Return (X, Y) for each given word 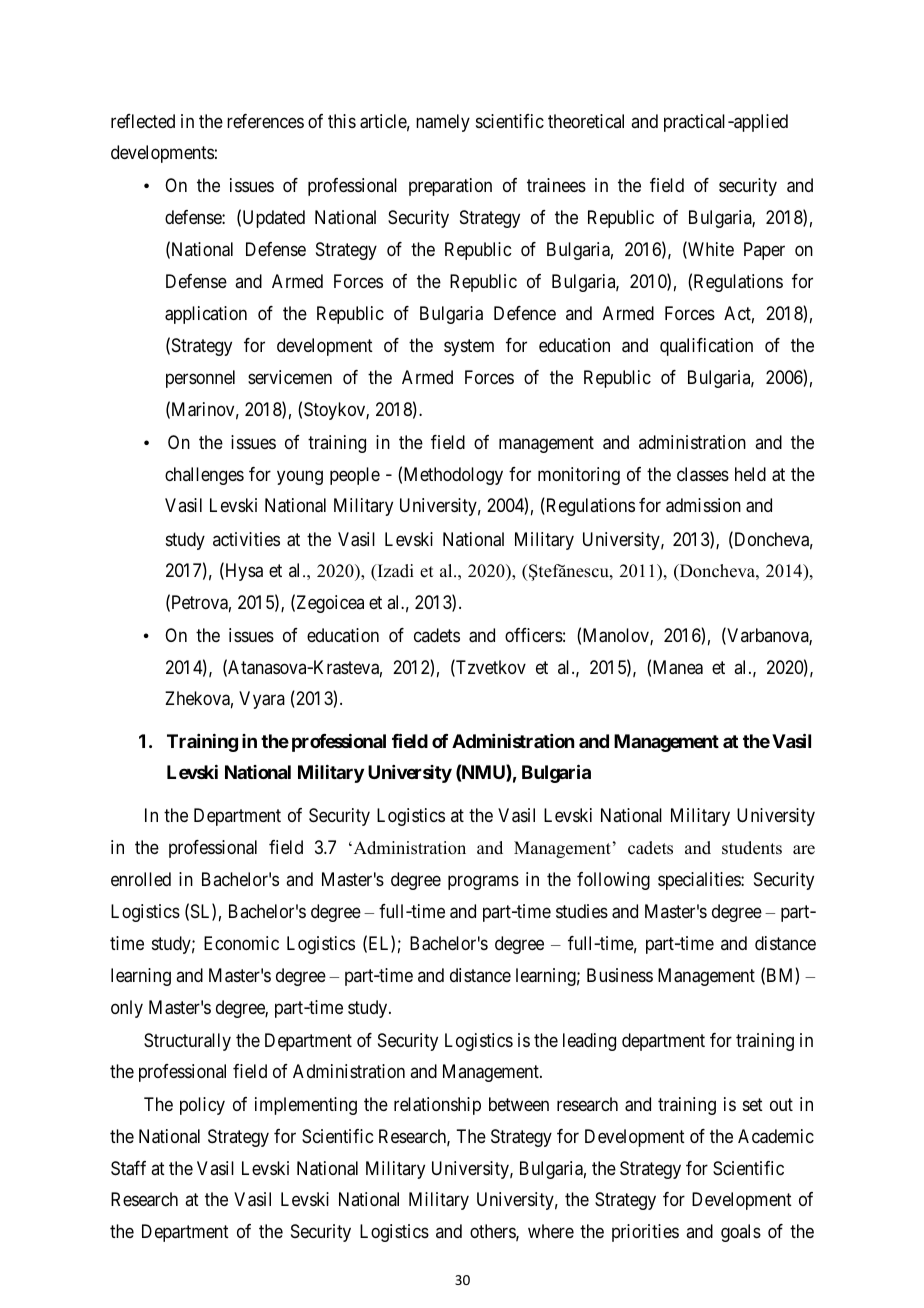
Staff (128, 1168)
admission (703, 505)
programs (483, 882)
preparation (450, 187)
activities (246, 539)
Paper (764, 251)
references (265, 121)
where (551, 1231)
